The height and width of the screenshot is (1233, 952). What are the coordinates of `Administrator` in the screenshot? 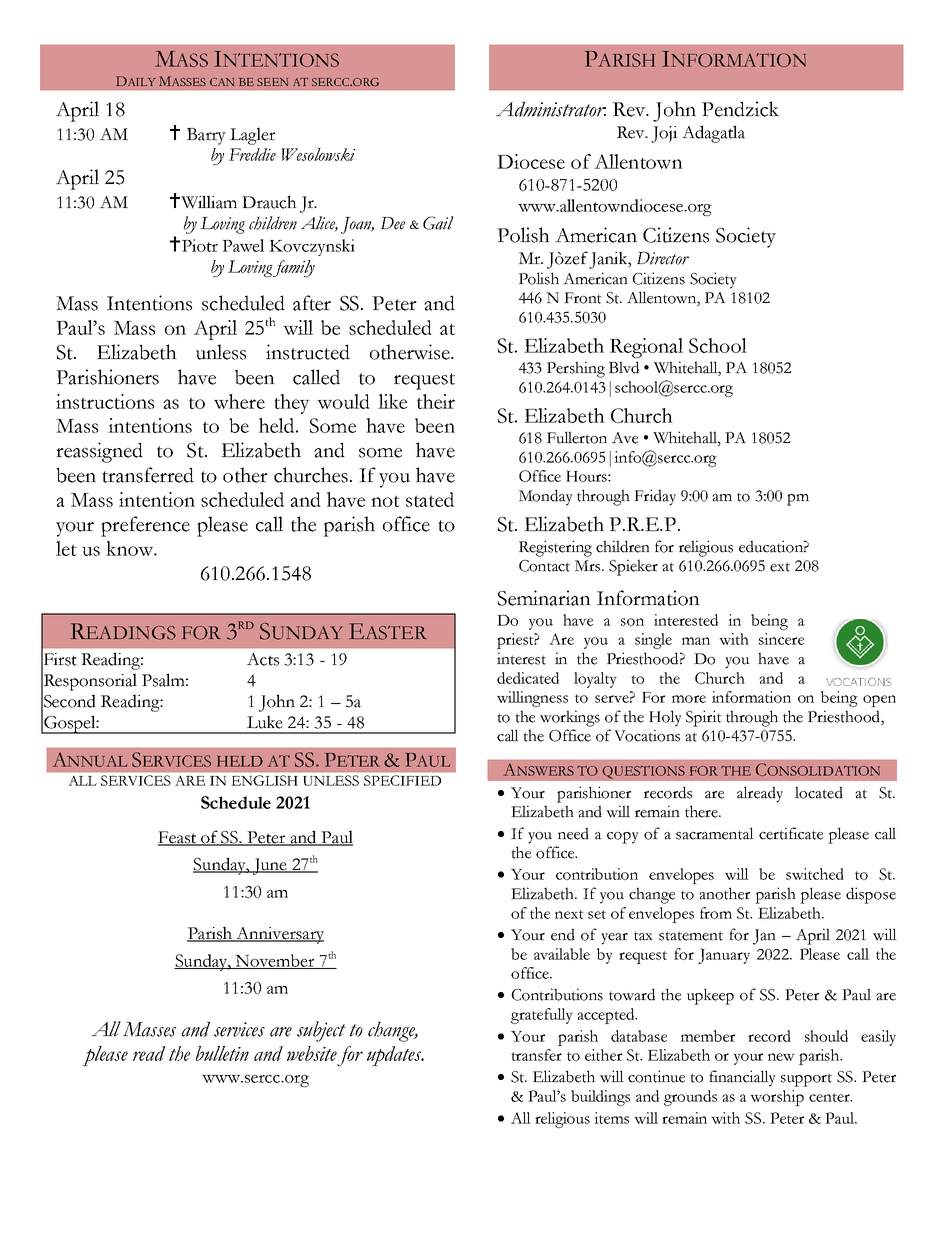 It's located at (551, 109).
